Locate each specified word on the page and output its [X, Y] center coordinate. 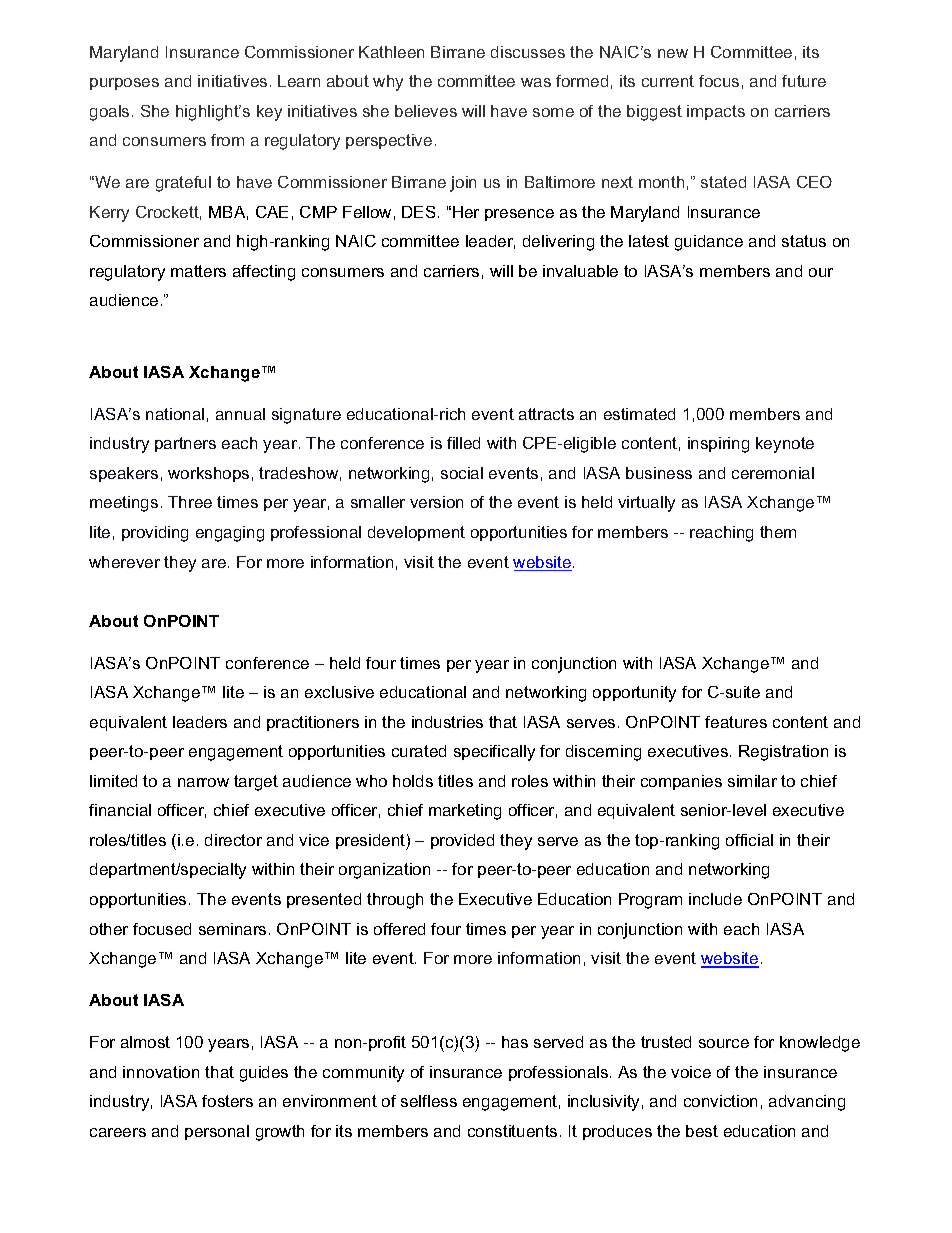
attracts [546, 414]
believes [426, 111]
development [416, 533]
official [749, 840]
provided [462, 841]
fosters [227, 1101]
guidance [709, 243]
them [778, 532]
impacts [716, 112]
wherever [124, 562]
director [233, 840]
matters [198, 271]
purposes [124, 84]
